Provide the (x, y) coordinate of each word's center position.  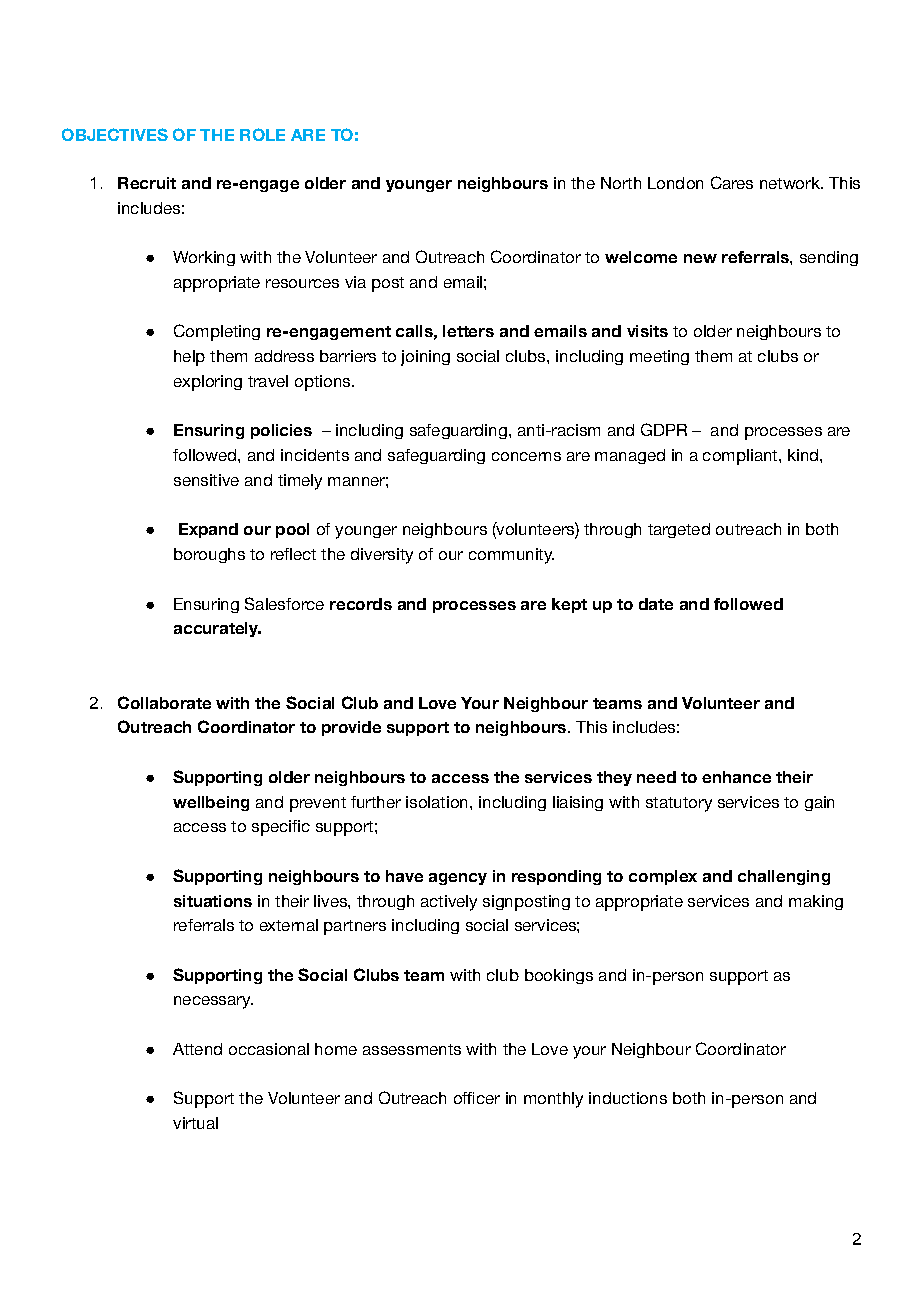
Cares (732, 182)
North (621, 183)
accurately (217, 629)
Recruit (147, 183)
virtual (195, 1123)
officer (477, 1098)
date (656, 604)
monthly (553, 1100)
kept (569, 605)
